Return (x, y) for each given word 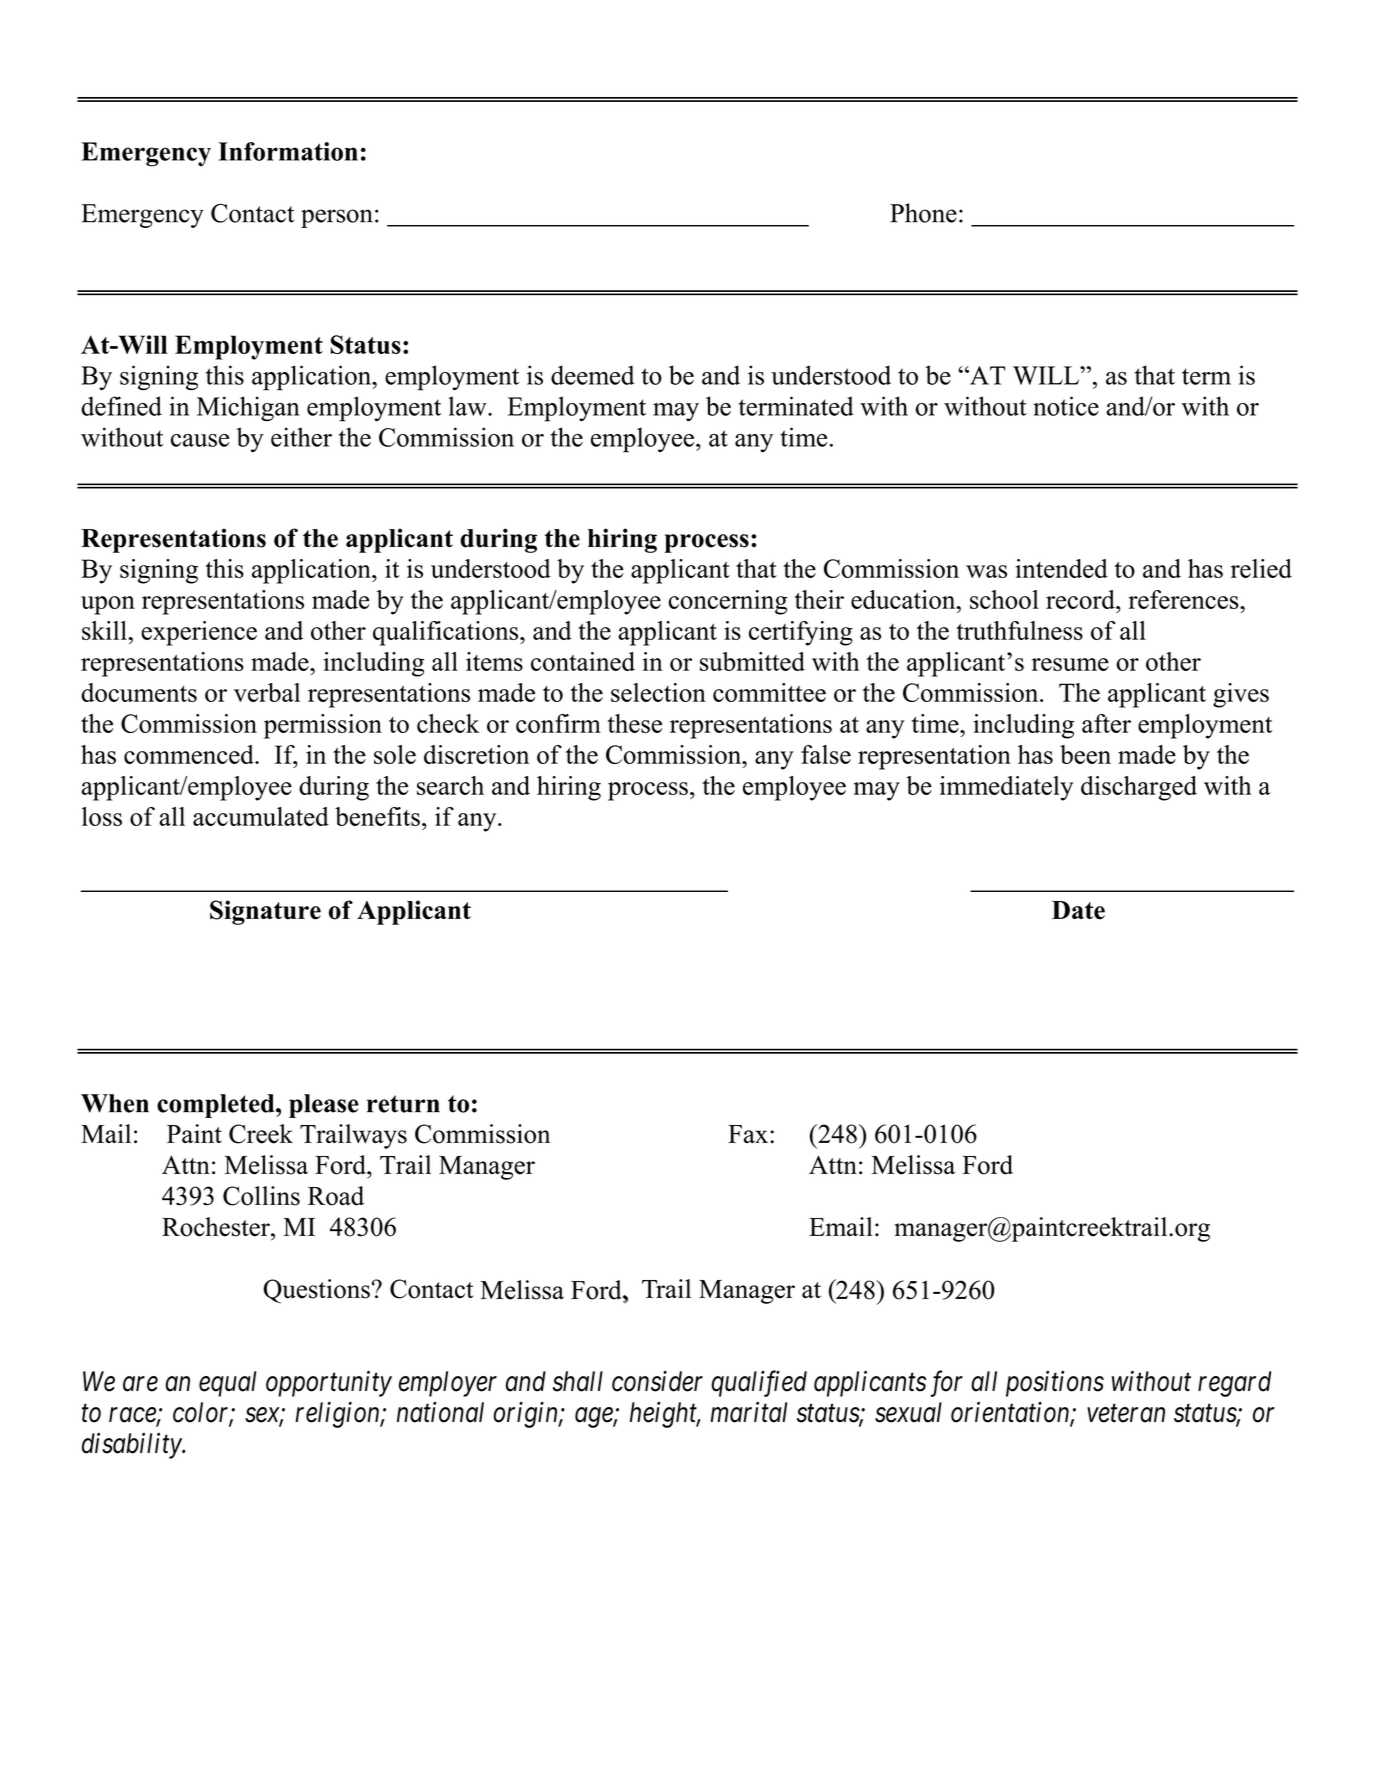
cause (200, 440)
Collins (261, 1196)
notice (1066, 406)
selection (658, 692)
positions (1055, 1384)
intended (1061, 568)
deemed (592, 375)
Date (1078, 910)
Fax (749, 1134)
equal (227, 1384)
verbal (267, 692)
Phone (923, 213)
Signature (265, 912)
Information (288, 151)
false (826, 754)
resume (1070, 664)
